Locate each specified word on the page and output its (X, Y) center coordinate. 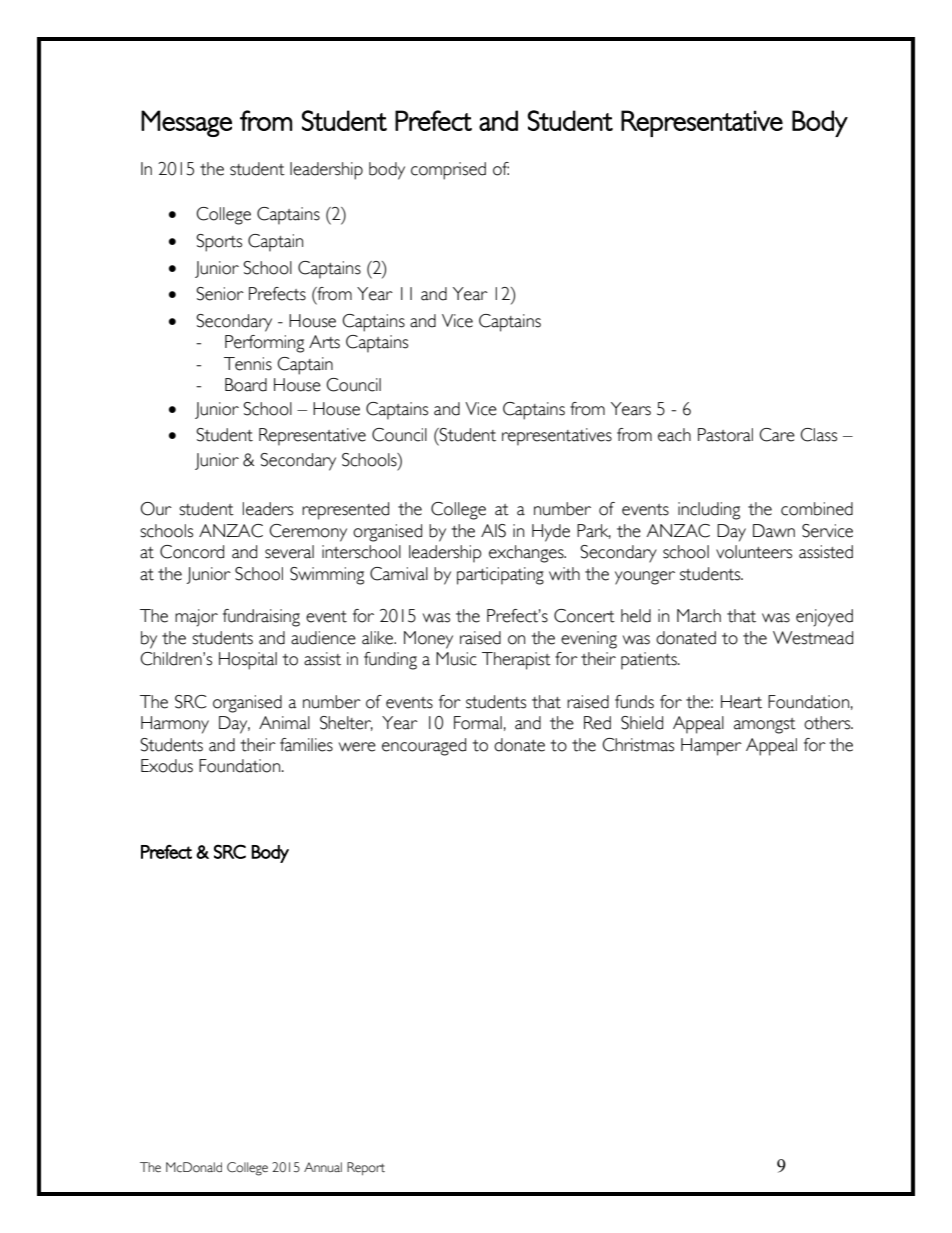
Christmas (638, 745)
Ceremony (308, 533)
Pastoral (725, 435)
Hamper (711, 747)
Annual (323, 1167)
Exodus (167, 766)
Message (186, 123)
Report (366, 1168)
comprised (448, 171)
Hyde (551, 533)
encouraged (424, 747)
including (709, 511)
